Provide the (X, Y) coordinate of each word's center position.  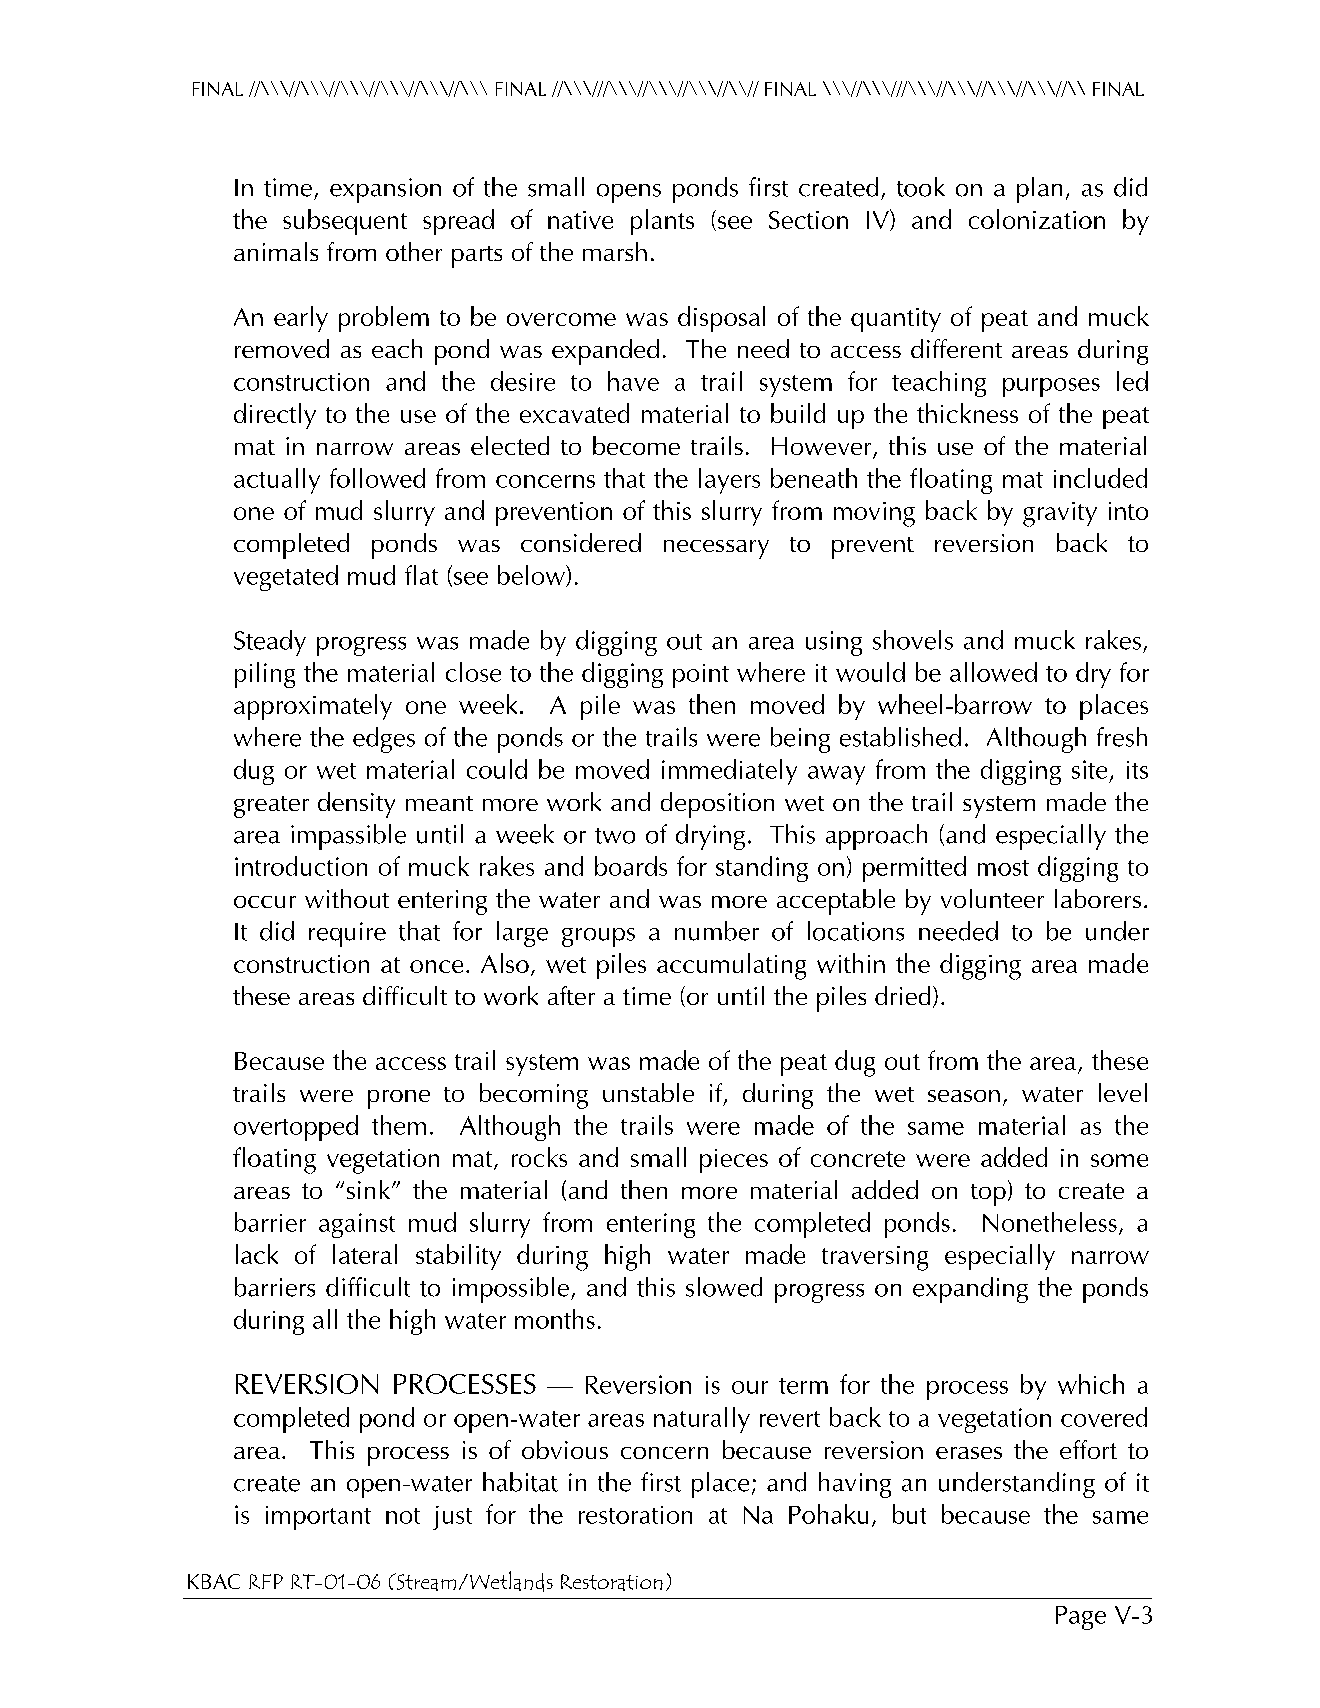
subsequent (345, 222)
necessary (716, 549)
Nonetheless (1050, 1222)
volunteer (992, 898)
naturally (702, 1420)
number (717, 931)
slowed (724, 1287)
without (347, 898)
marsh (615, 251)
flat (421, 575)
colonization (1037, 219)
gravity (1060, 514)
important (318, 1518)
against (357, 1225)
